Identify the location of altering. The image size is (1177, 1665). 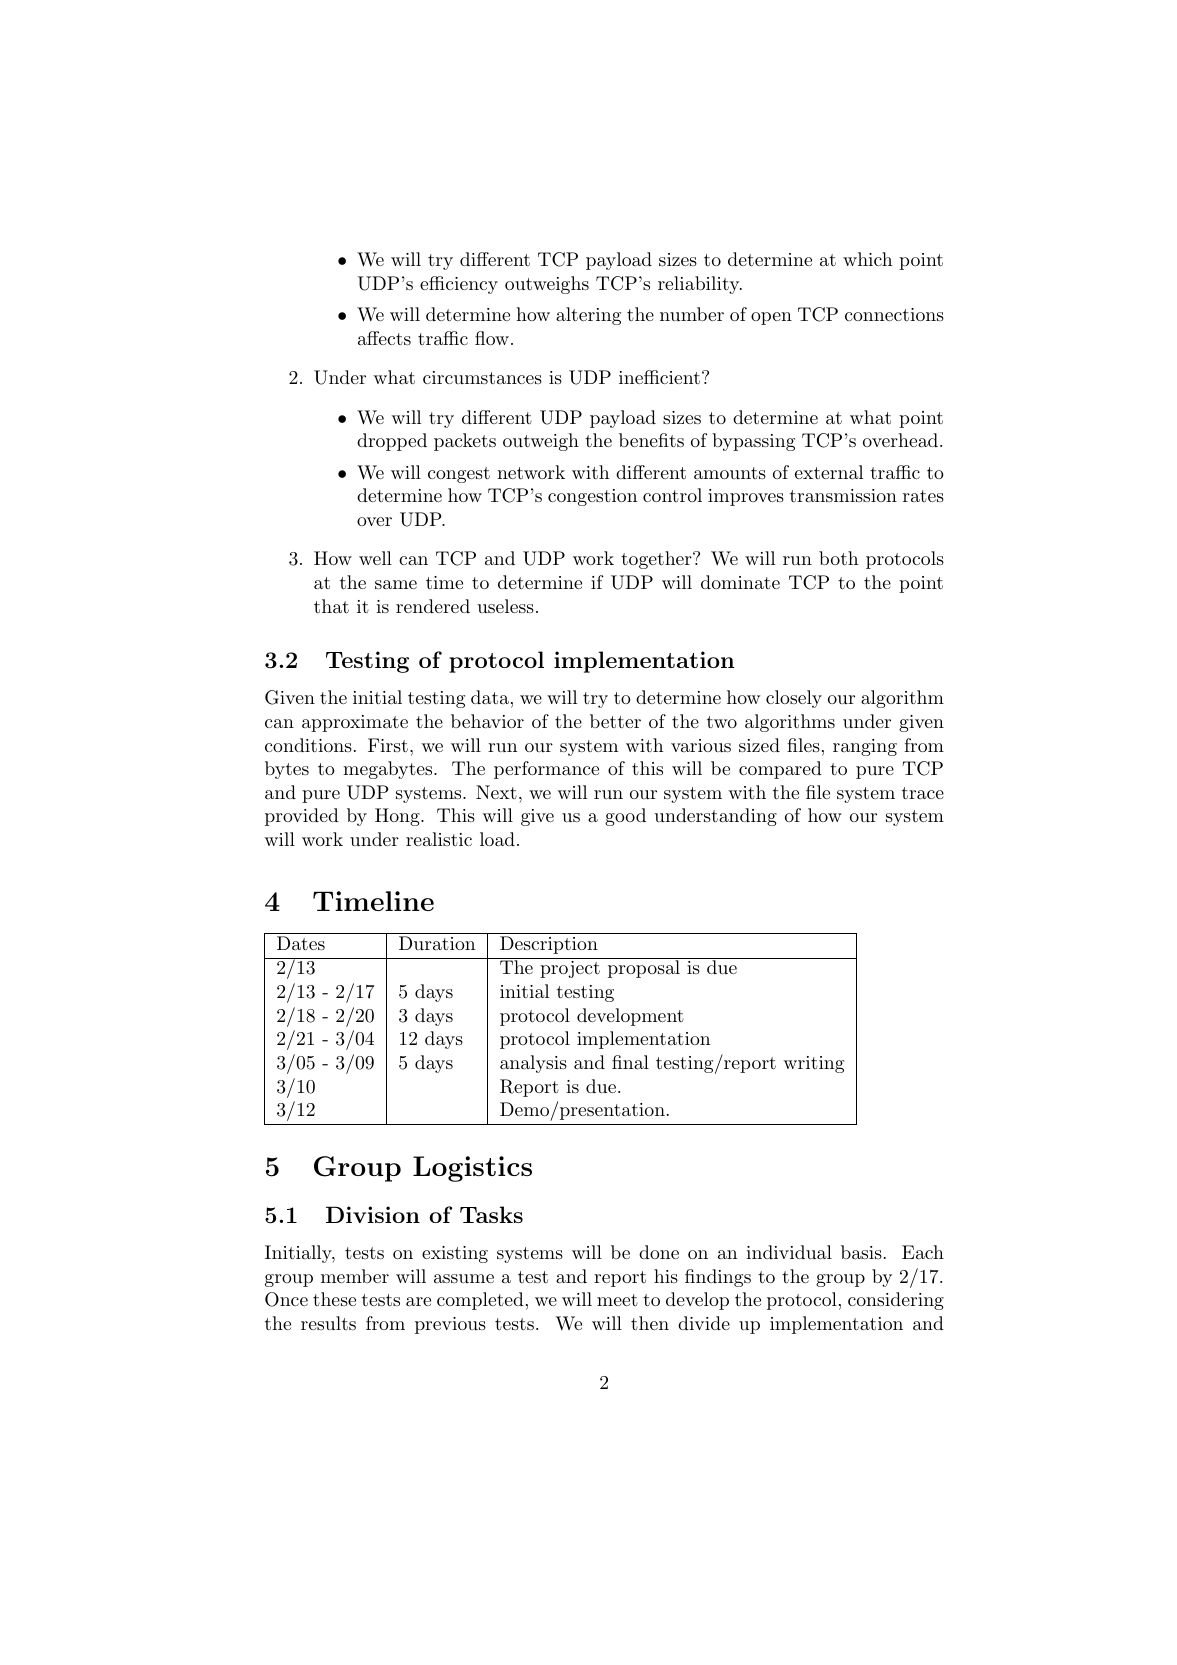
(588, 316).
